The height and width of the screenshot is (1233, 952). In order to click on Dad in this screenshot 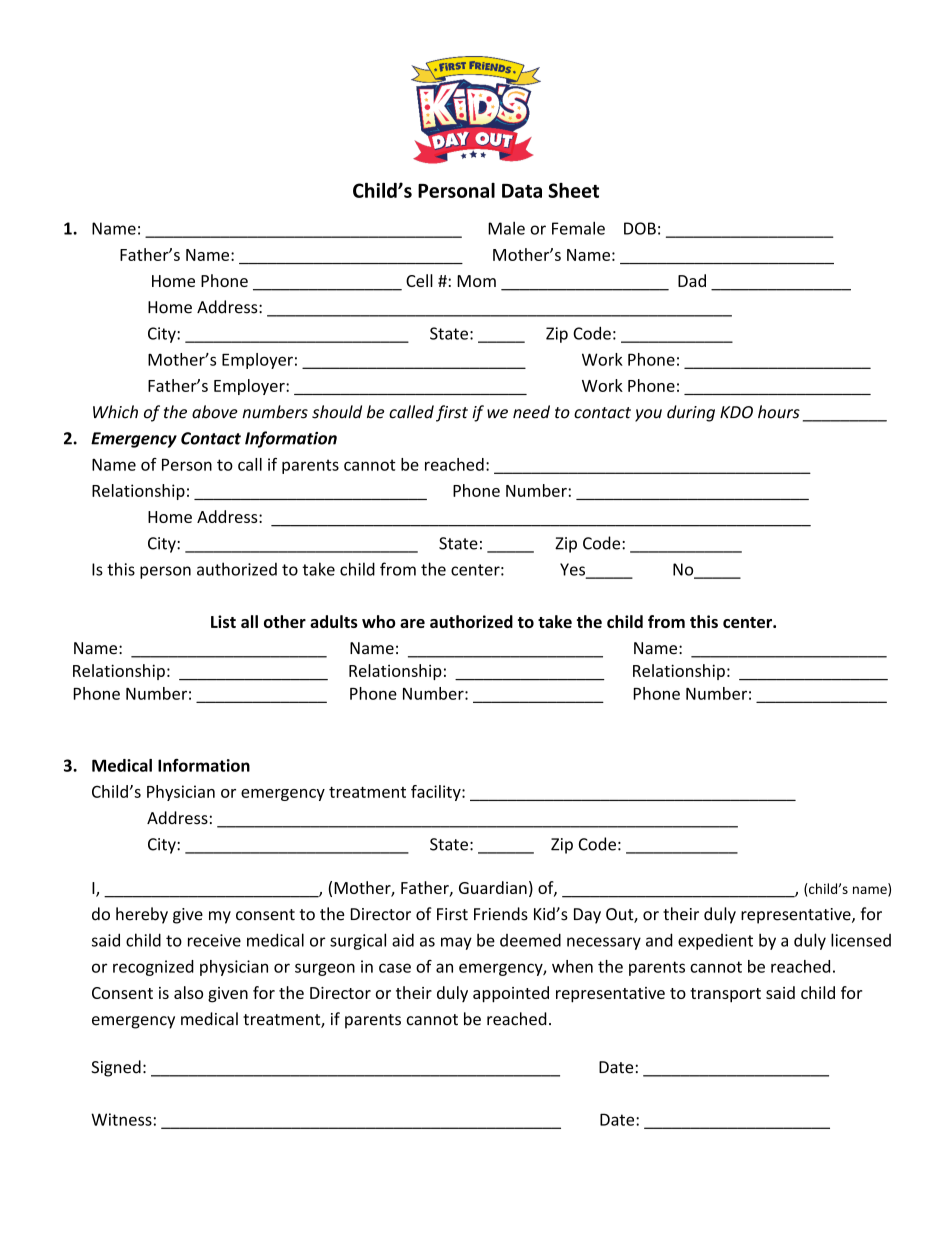, I will do `click(692, 280)`.
